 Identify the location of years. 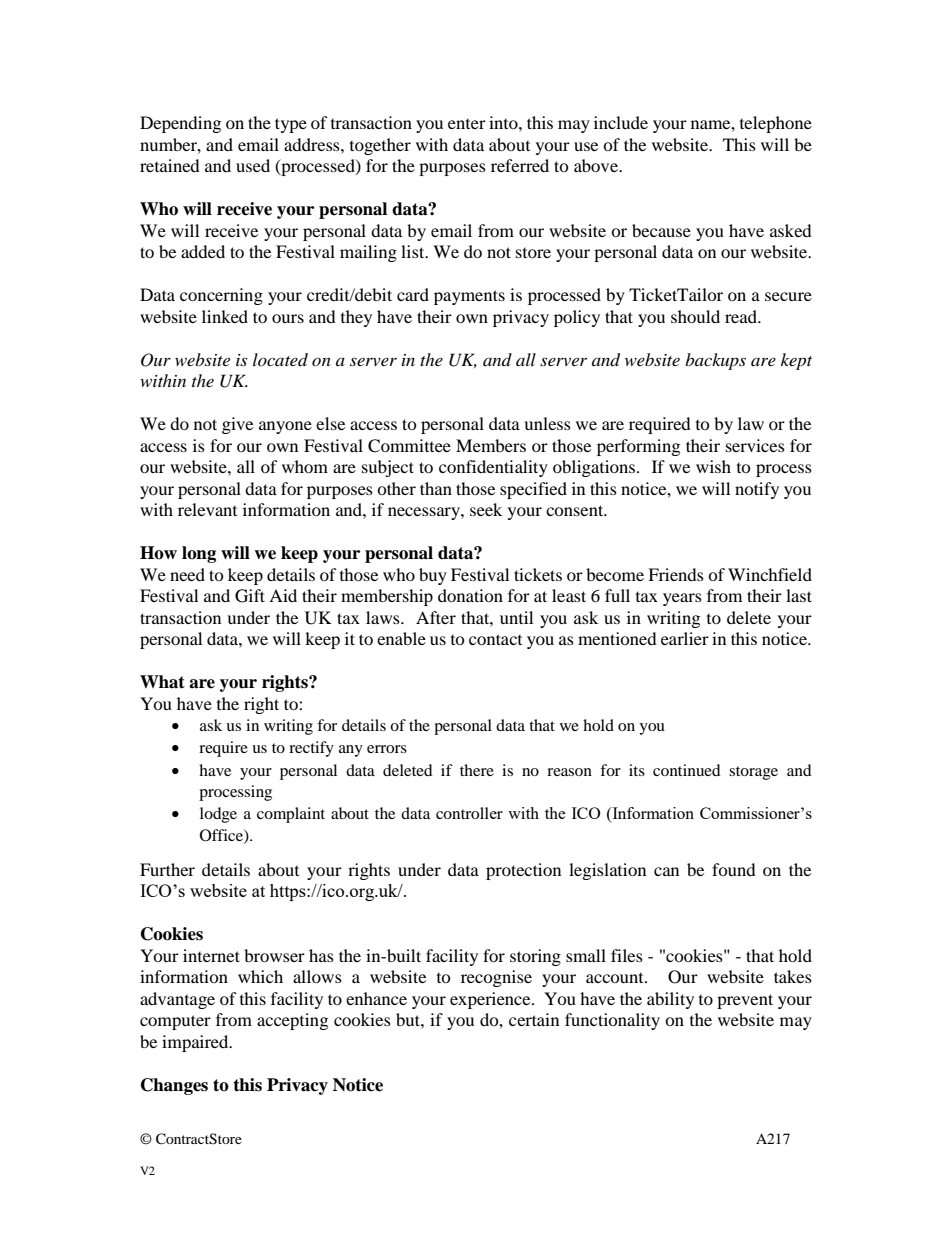
(682, 599).
